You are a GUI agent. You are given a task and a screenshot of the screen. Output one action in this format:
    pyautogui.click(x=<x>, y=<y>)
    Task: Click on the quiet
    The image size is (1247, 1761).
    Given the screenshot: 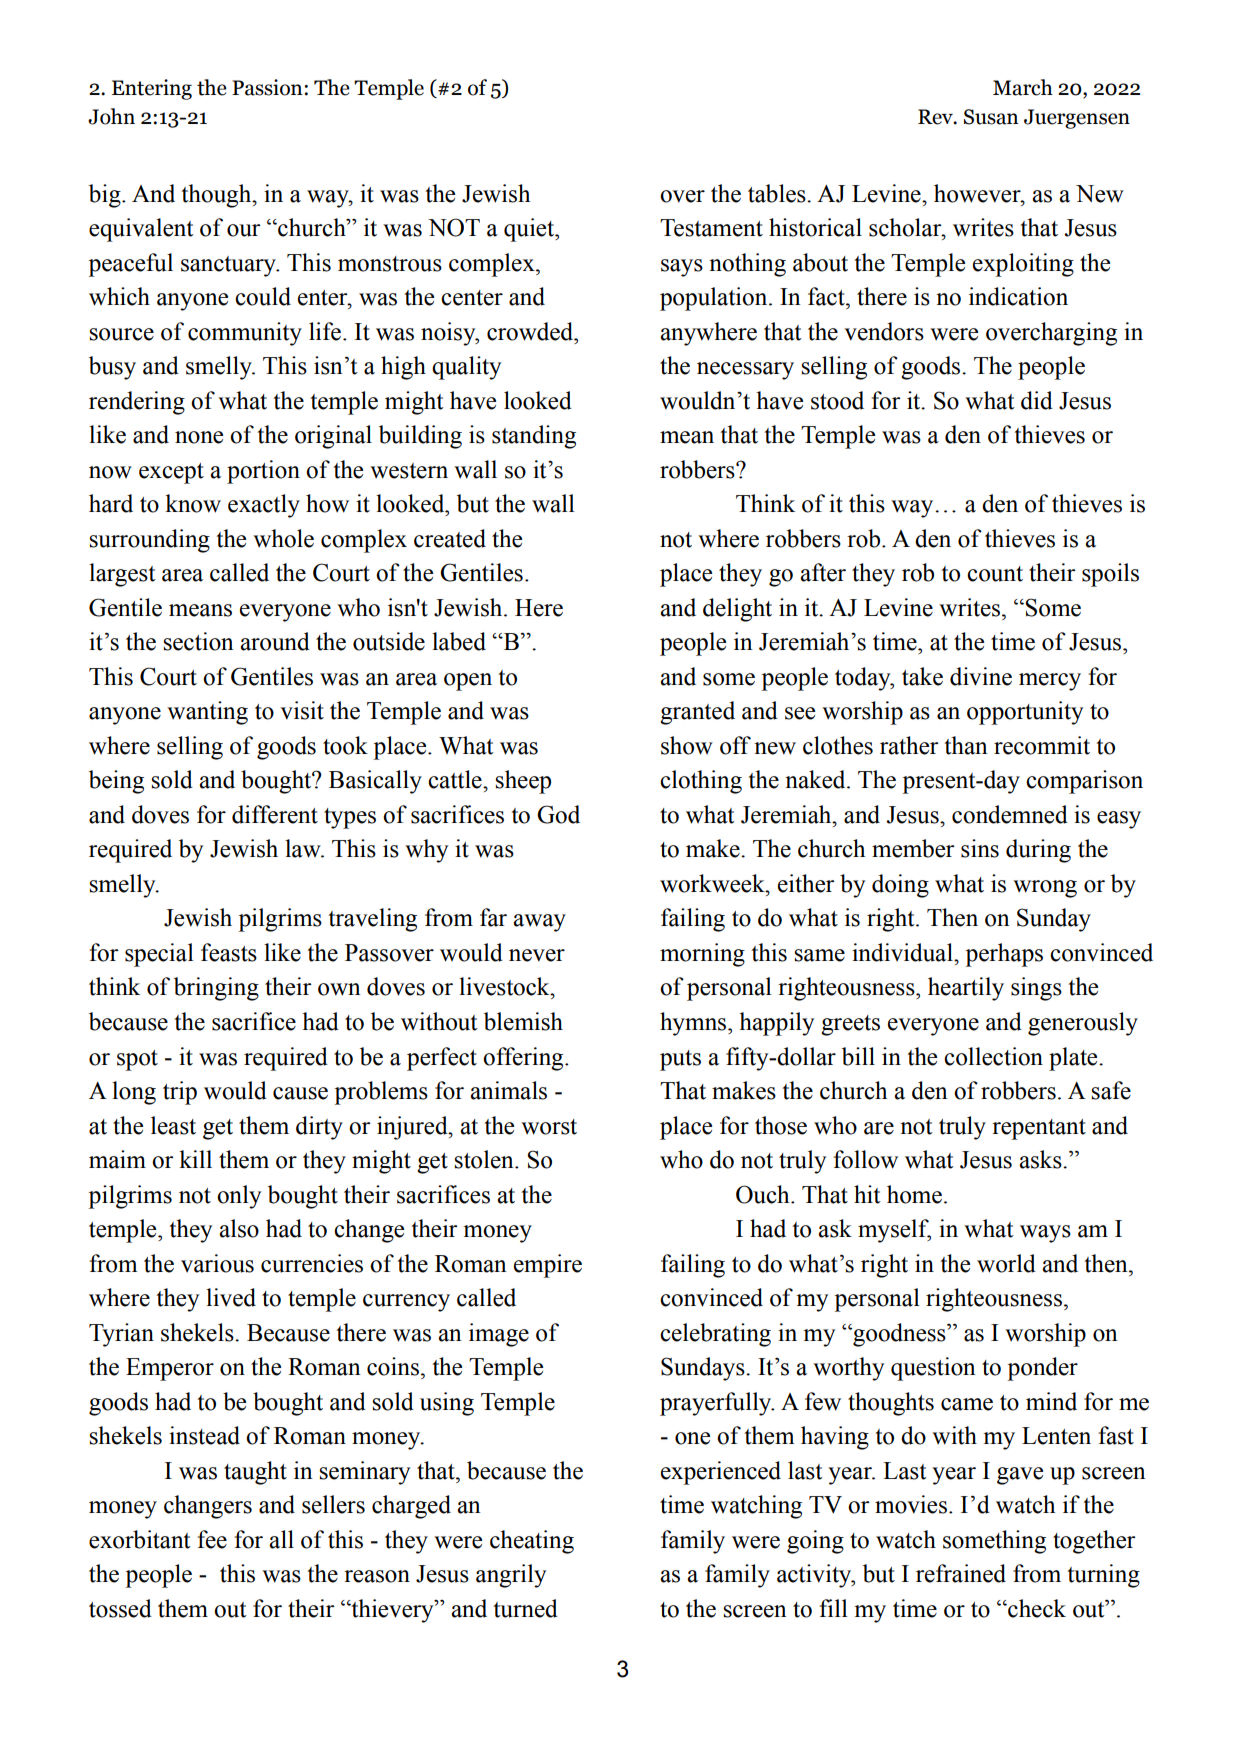 What is the action you would take?
    pyautogui.click(x=530, y=230)
